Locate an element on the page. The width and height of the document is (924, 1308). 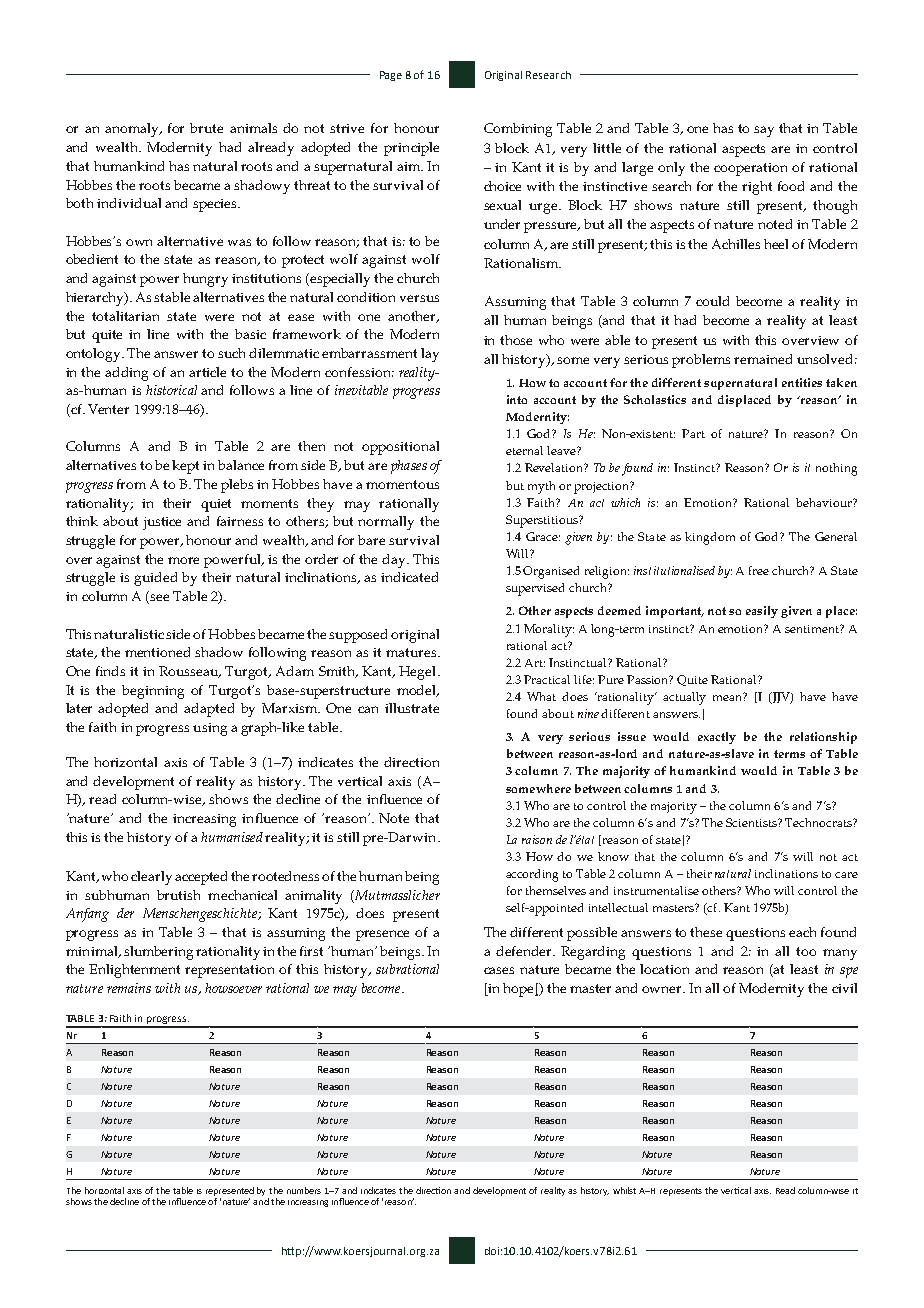
numbers is located at coordinates (304, 1190).
